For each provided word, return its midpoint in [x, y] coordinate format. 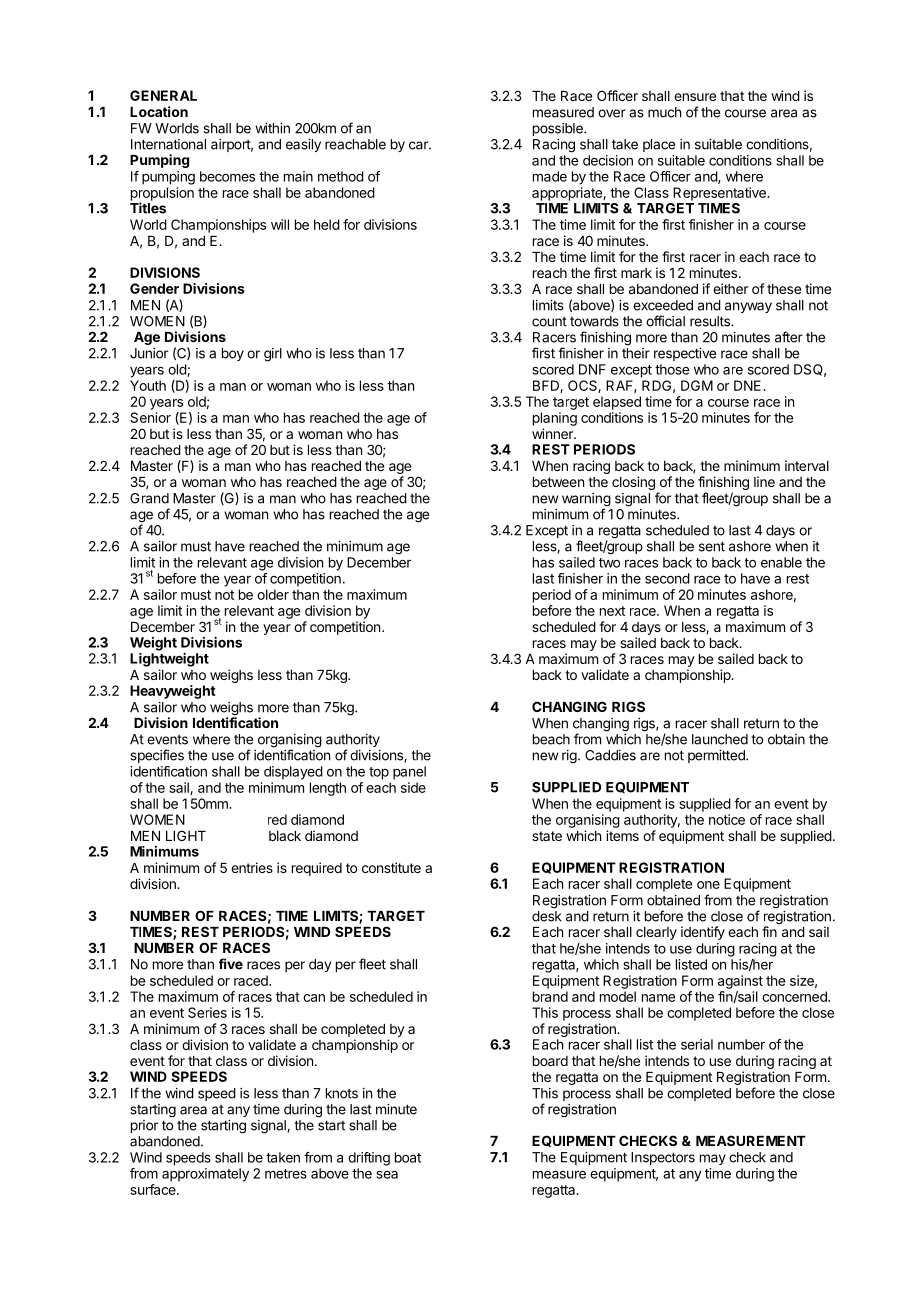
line [764, 481]
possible [559, 129]
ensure [695, 97]
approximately [205, 1175]
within [272, 128]
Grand [149, 498]
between [558, 482]
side [413, 787]
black [285, 836]
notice [727, 819]
